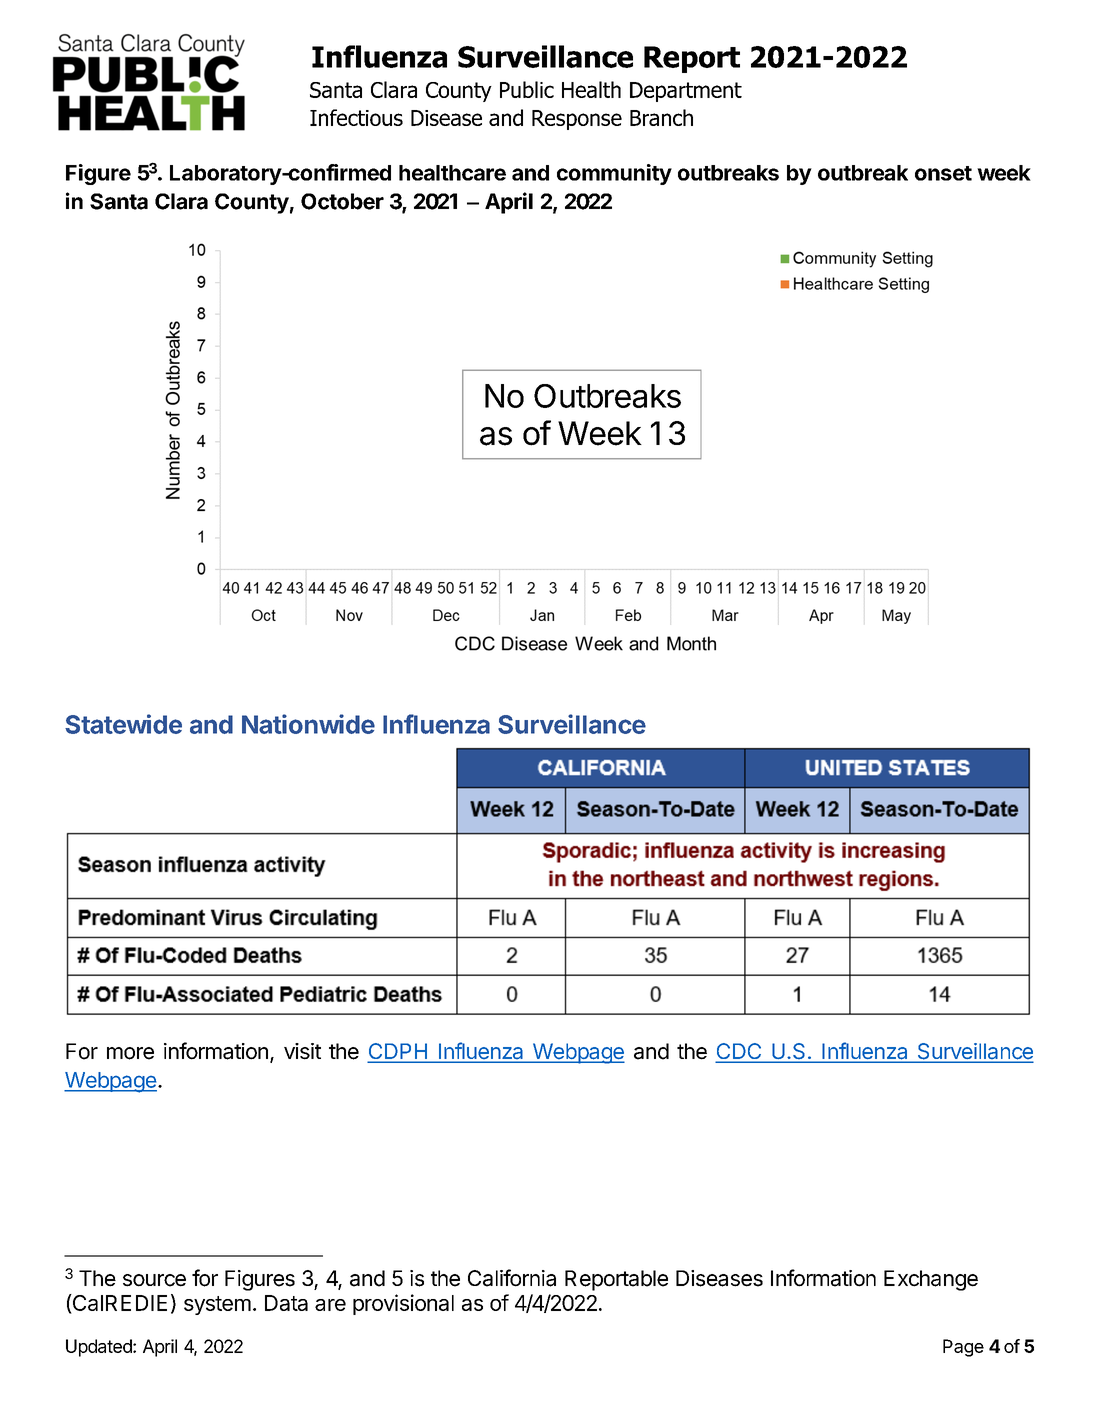  What do you see at coordinates (356, 117) in the screenshot?
I see `Infectious` at bounding box center [356, 117].
